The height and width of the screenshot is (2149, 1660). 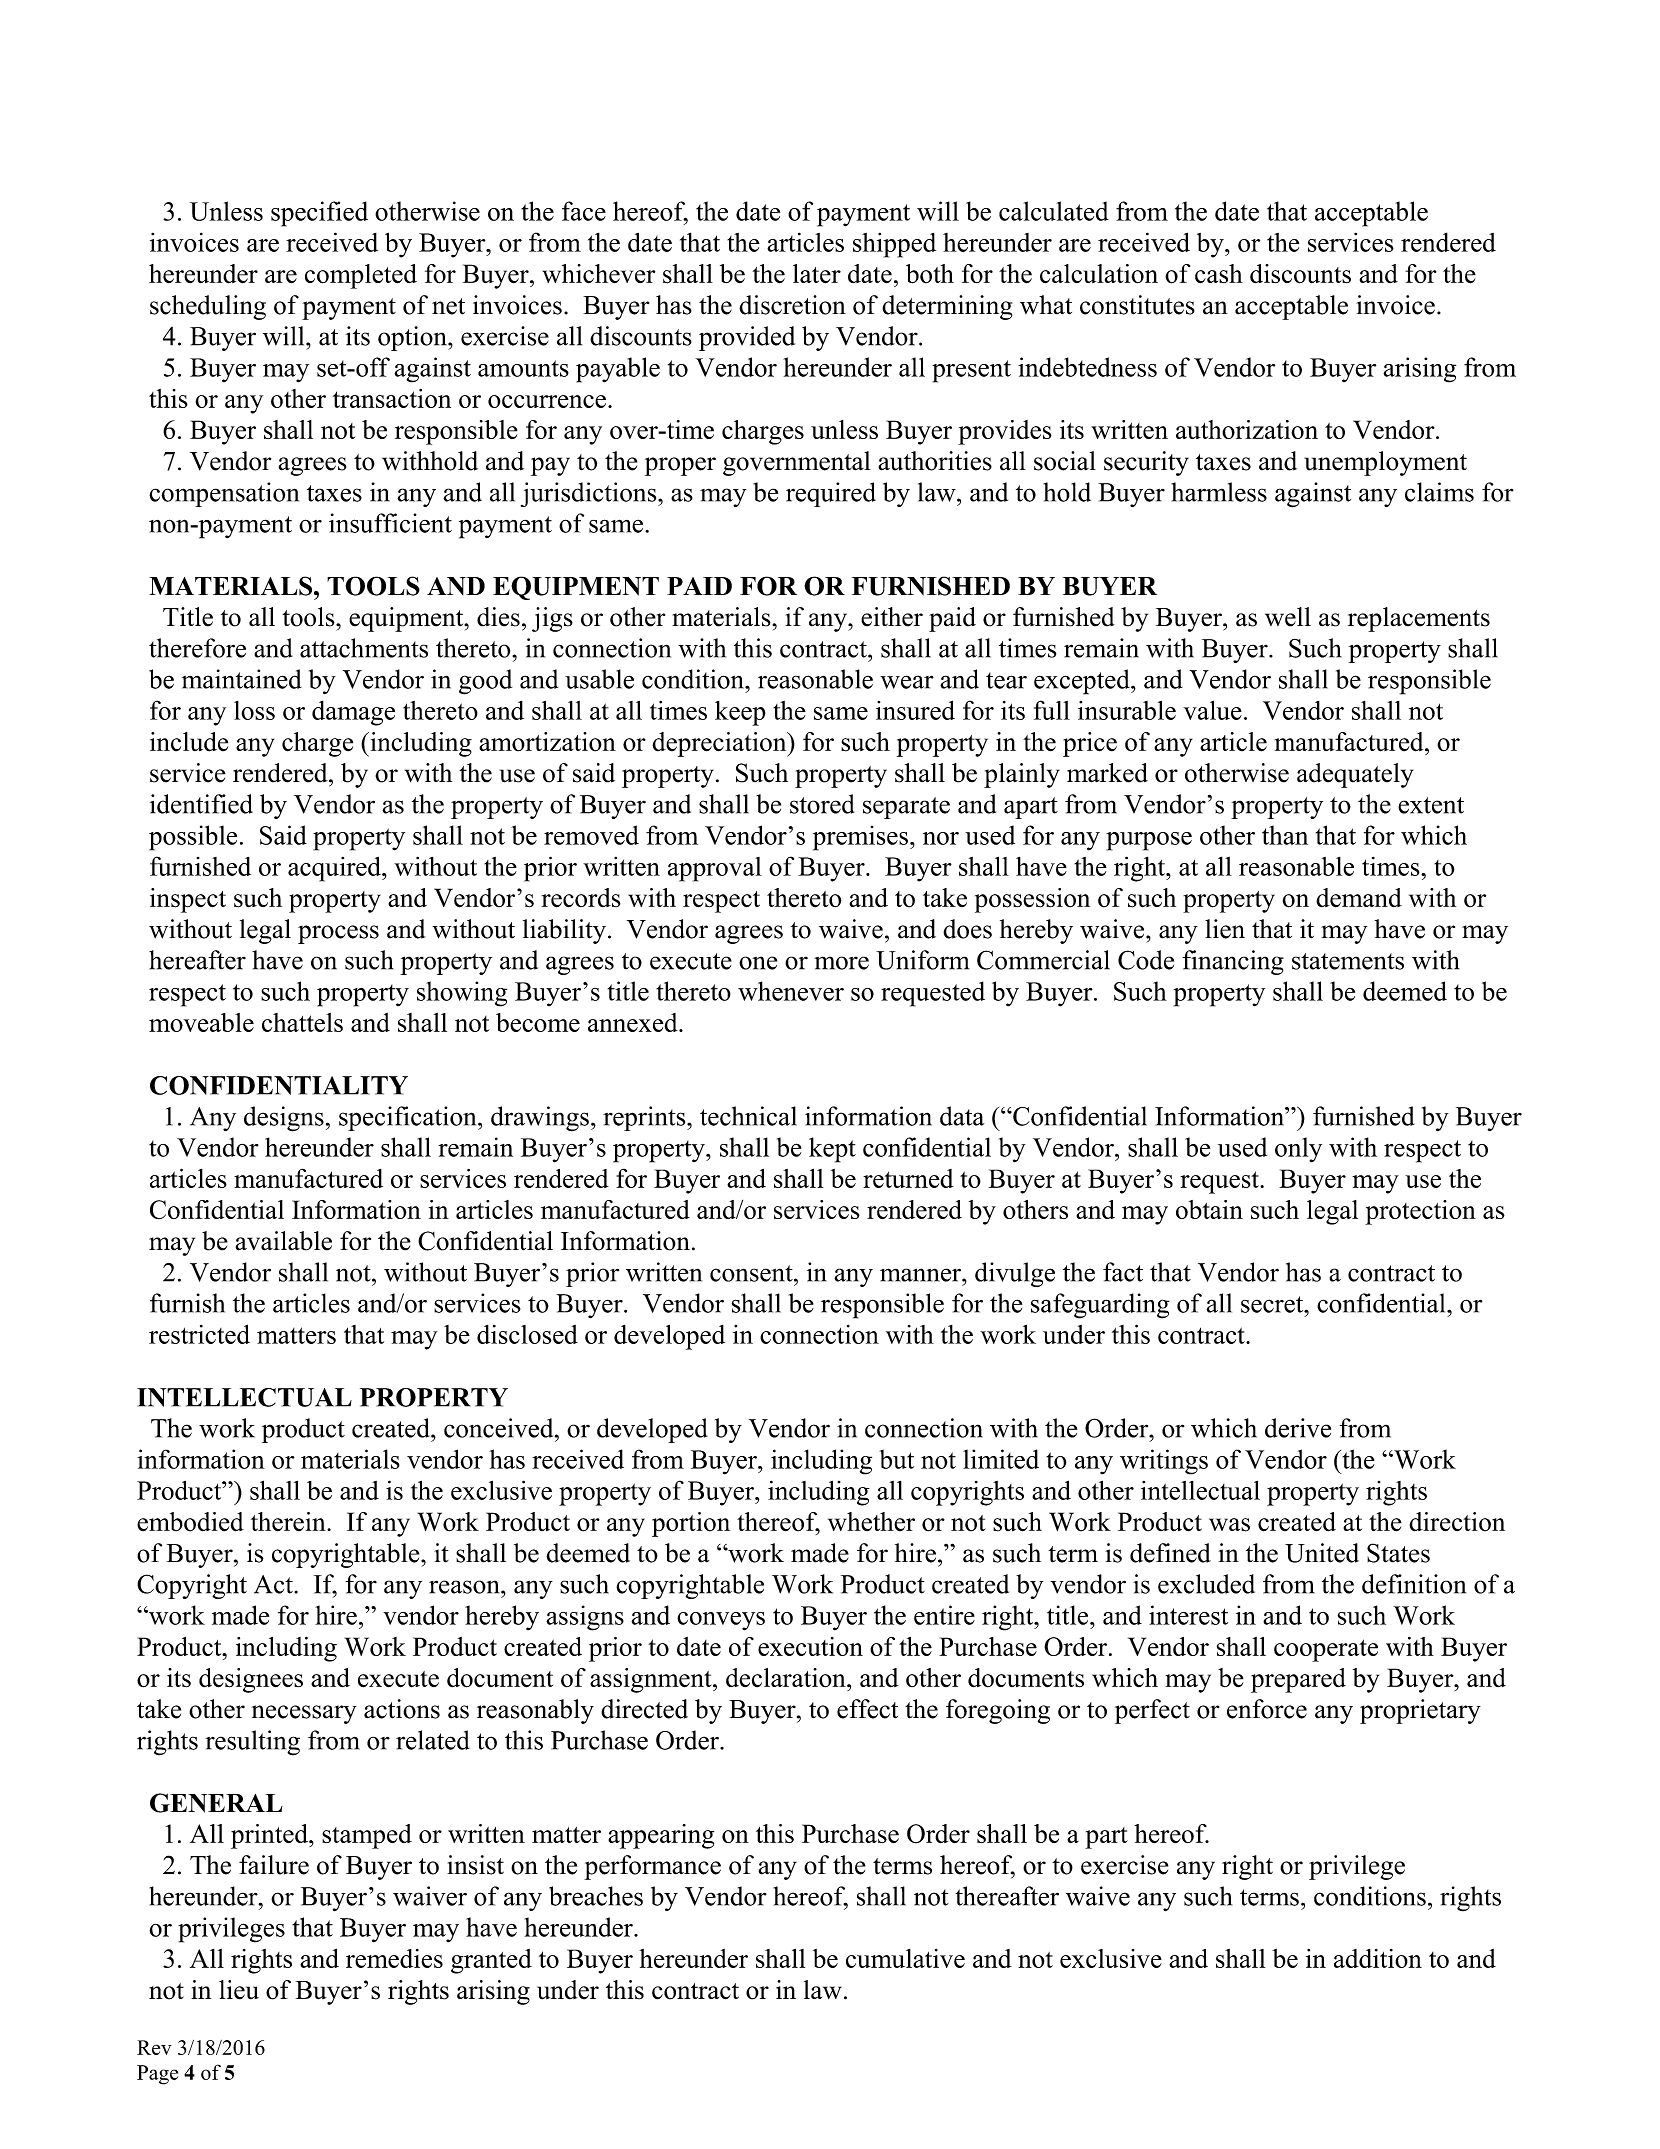 What do you see at coordinates (284, 1119) in the screenshot?
I see `designs` at bounding box center [284, 1119].
